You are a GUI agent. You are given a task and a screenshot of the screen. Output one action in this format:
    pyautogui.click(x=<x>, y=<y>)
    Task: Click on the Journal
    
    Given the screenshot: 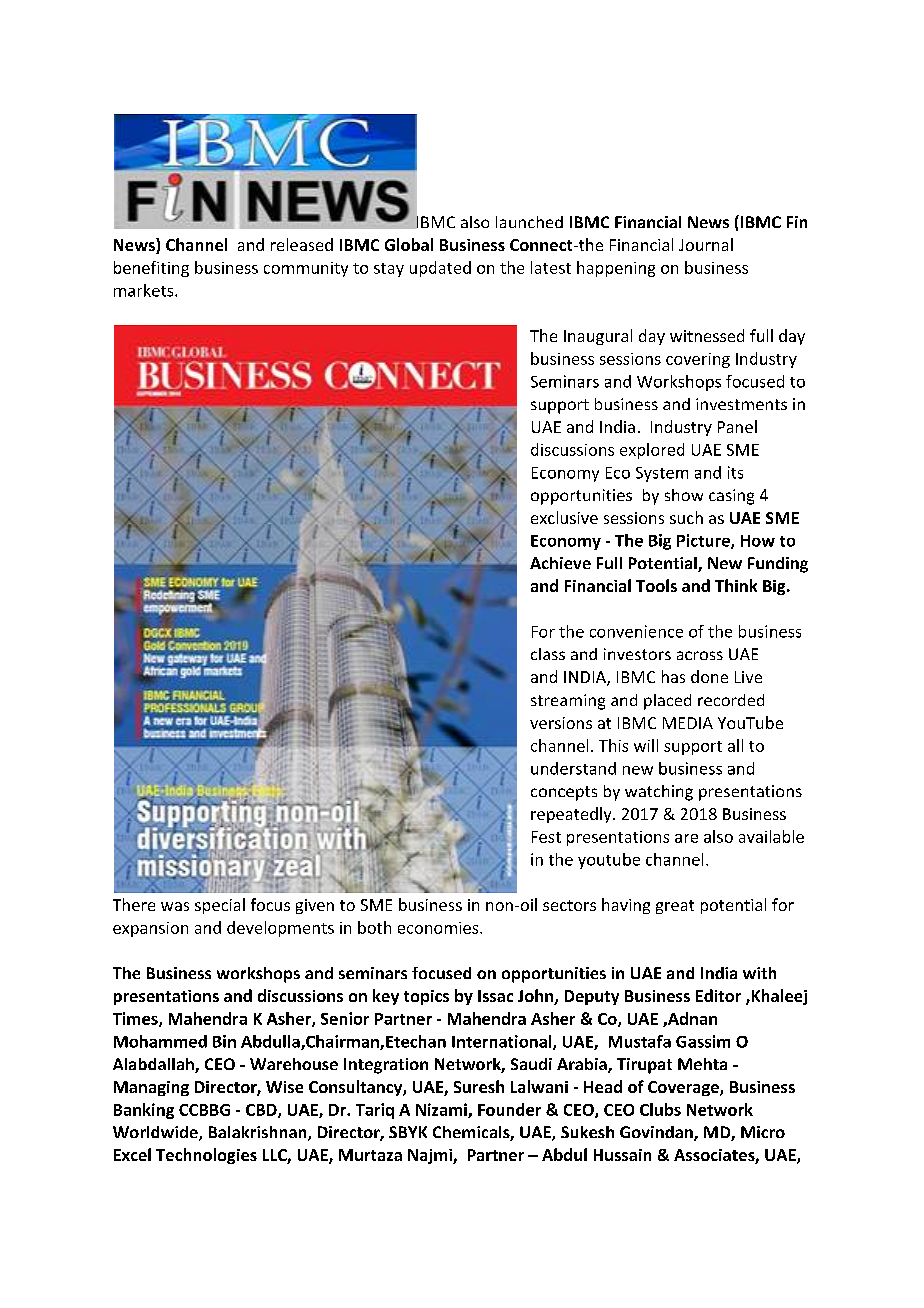 What is the action you would take?
    pyautogui.click(x=706, y=244)
